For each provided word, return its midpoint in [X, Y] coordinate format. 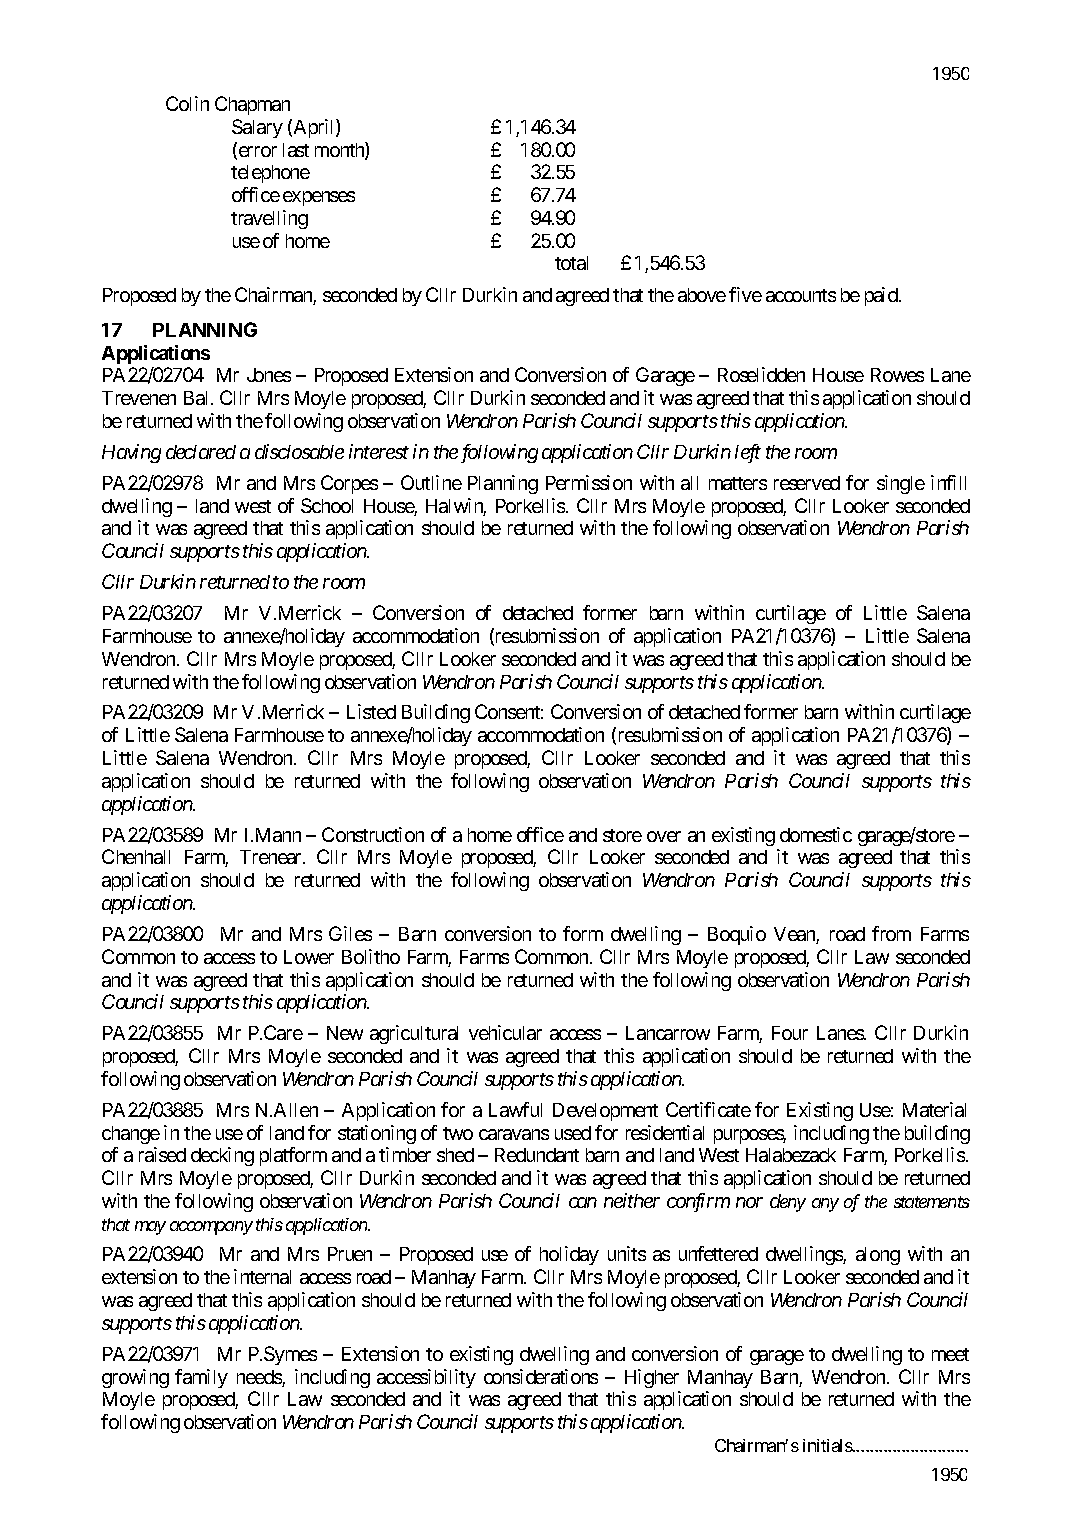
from [891, 933]
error [256, 153]
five [745, 294]
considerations [541, 1376]
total [571, 263]
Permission [589, 482]
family [201, 1378]
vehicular [505, 1032]
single [901, 484]
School [327, 505]
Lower [309, 957]
